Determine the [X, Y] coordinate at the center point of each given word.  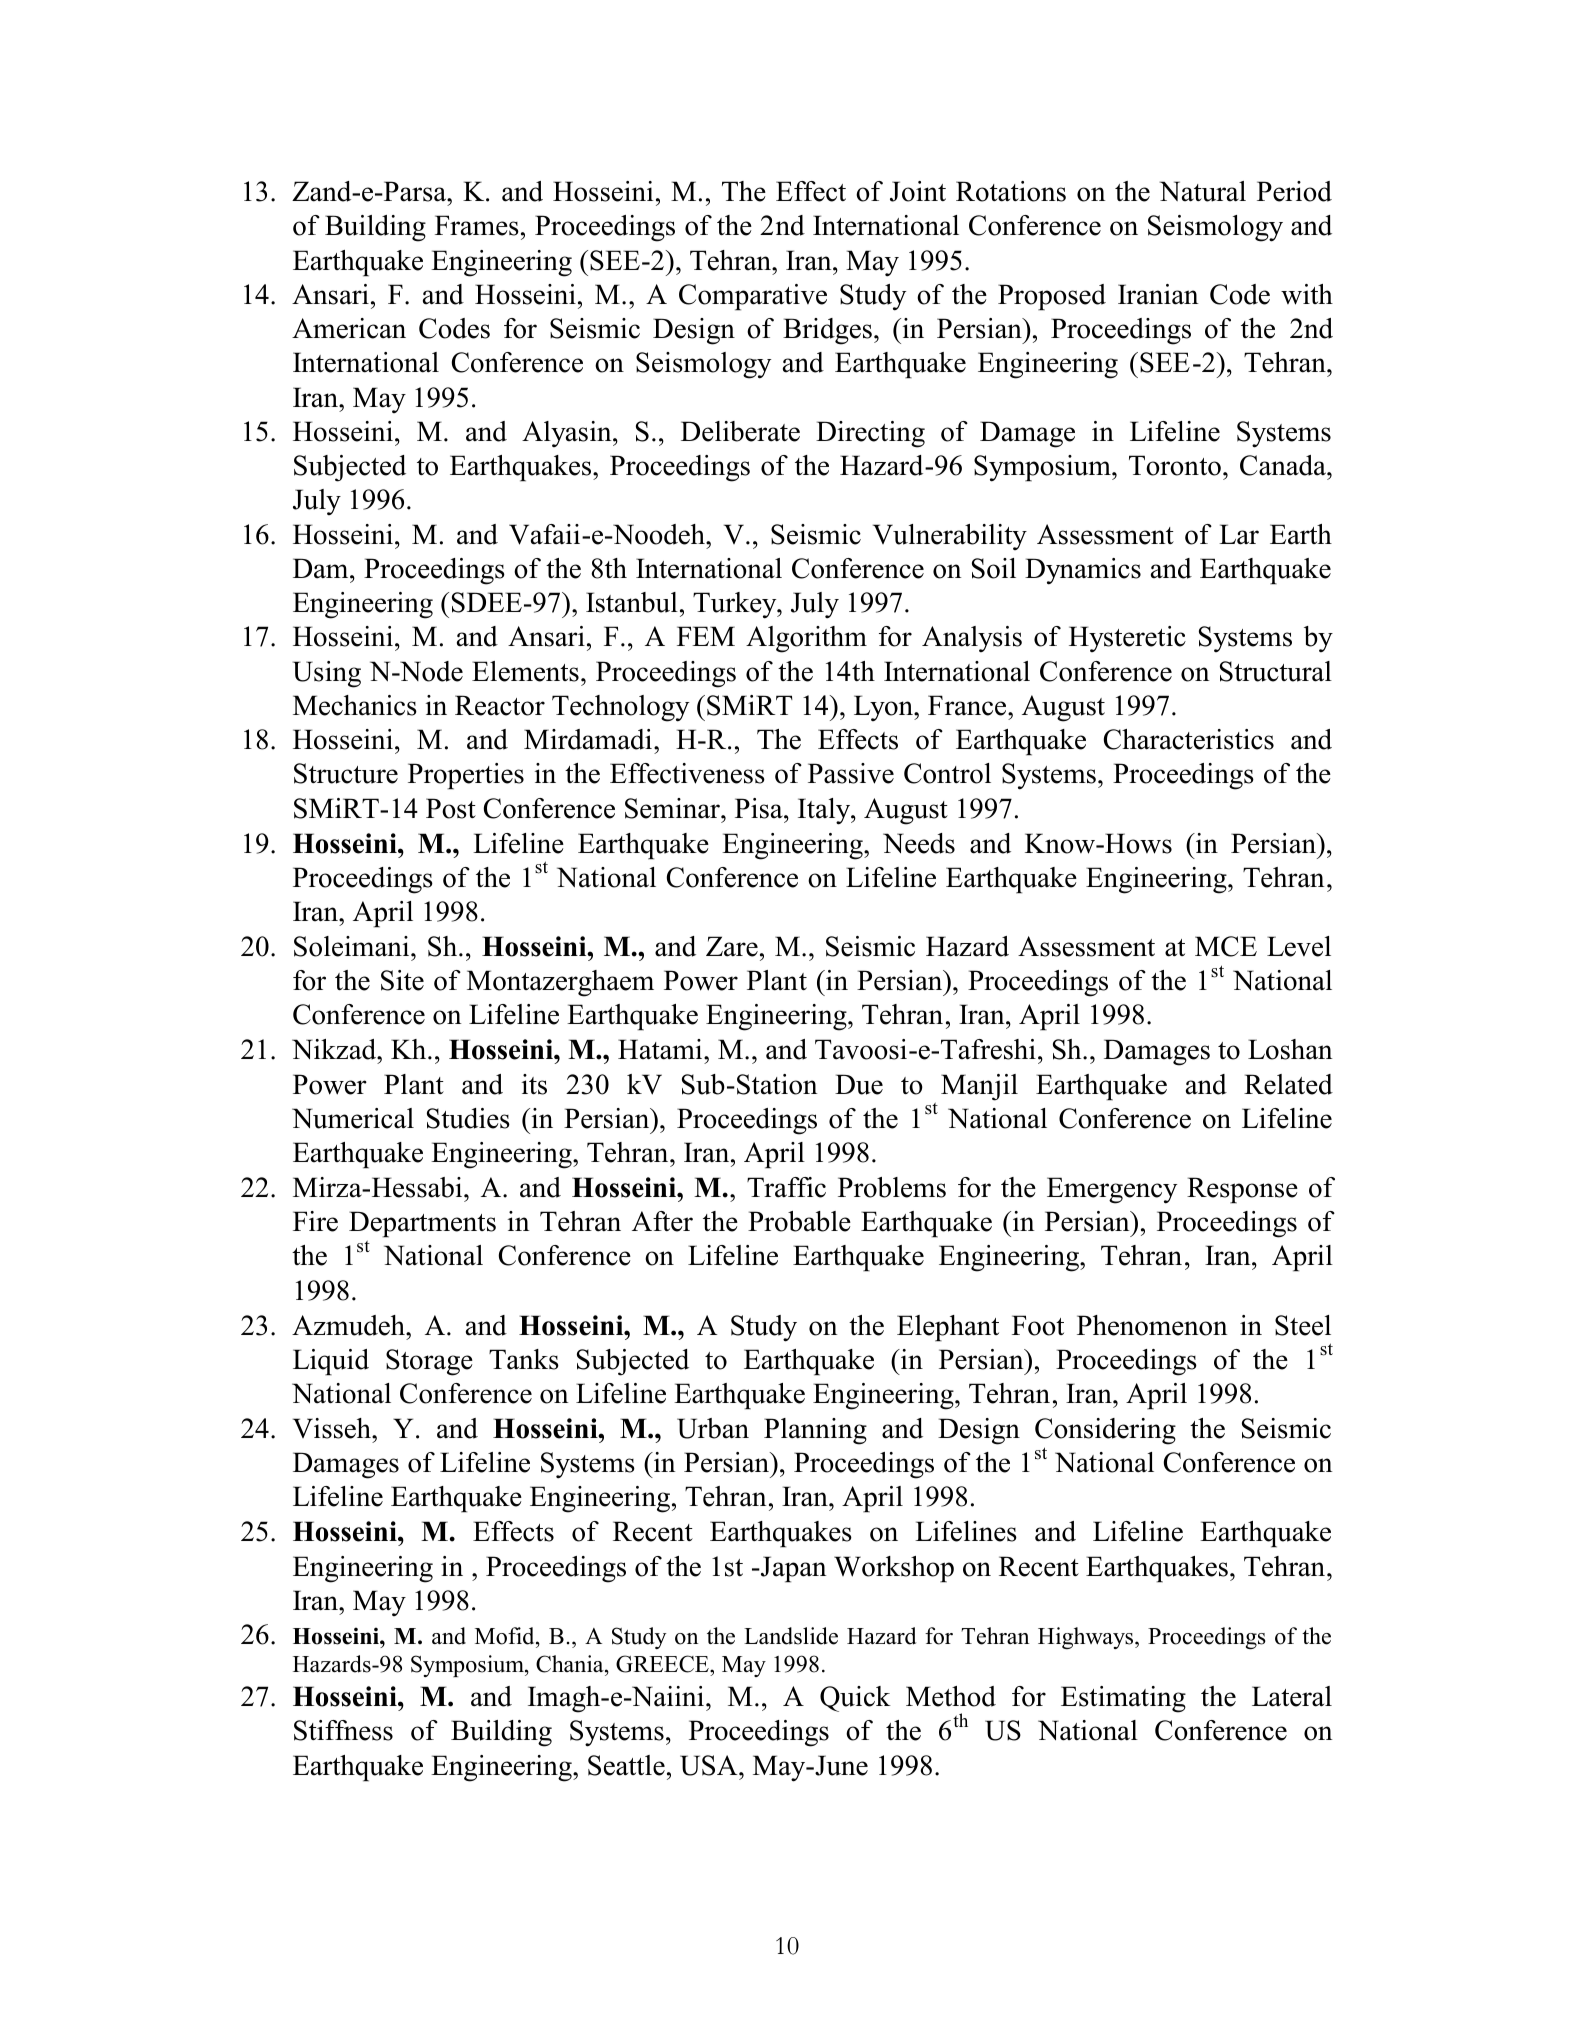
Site [402, 980]
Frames [477, 225]
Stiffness [343, 1730]
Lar [1239, 534]
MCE [1226, 946]
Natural [1202, 191]
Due [859, 1084]
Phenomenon [1152, 1325]
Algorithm [806, 639]
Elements [525, 671]
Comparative [753, 297]
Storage [429, 1362]
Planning [815, 1431]
